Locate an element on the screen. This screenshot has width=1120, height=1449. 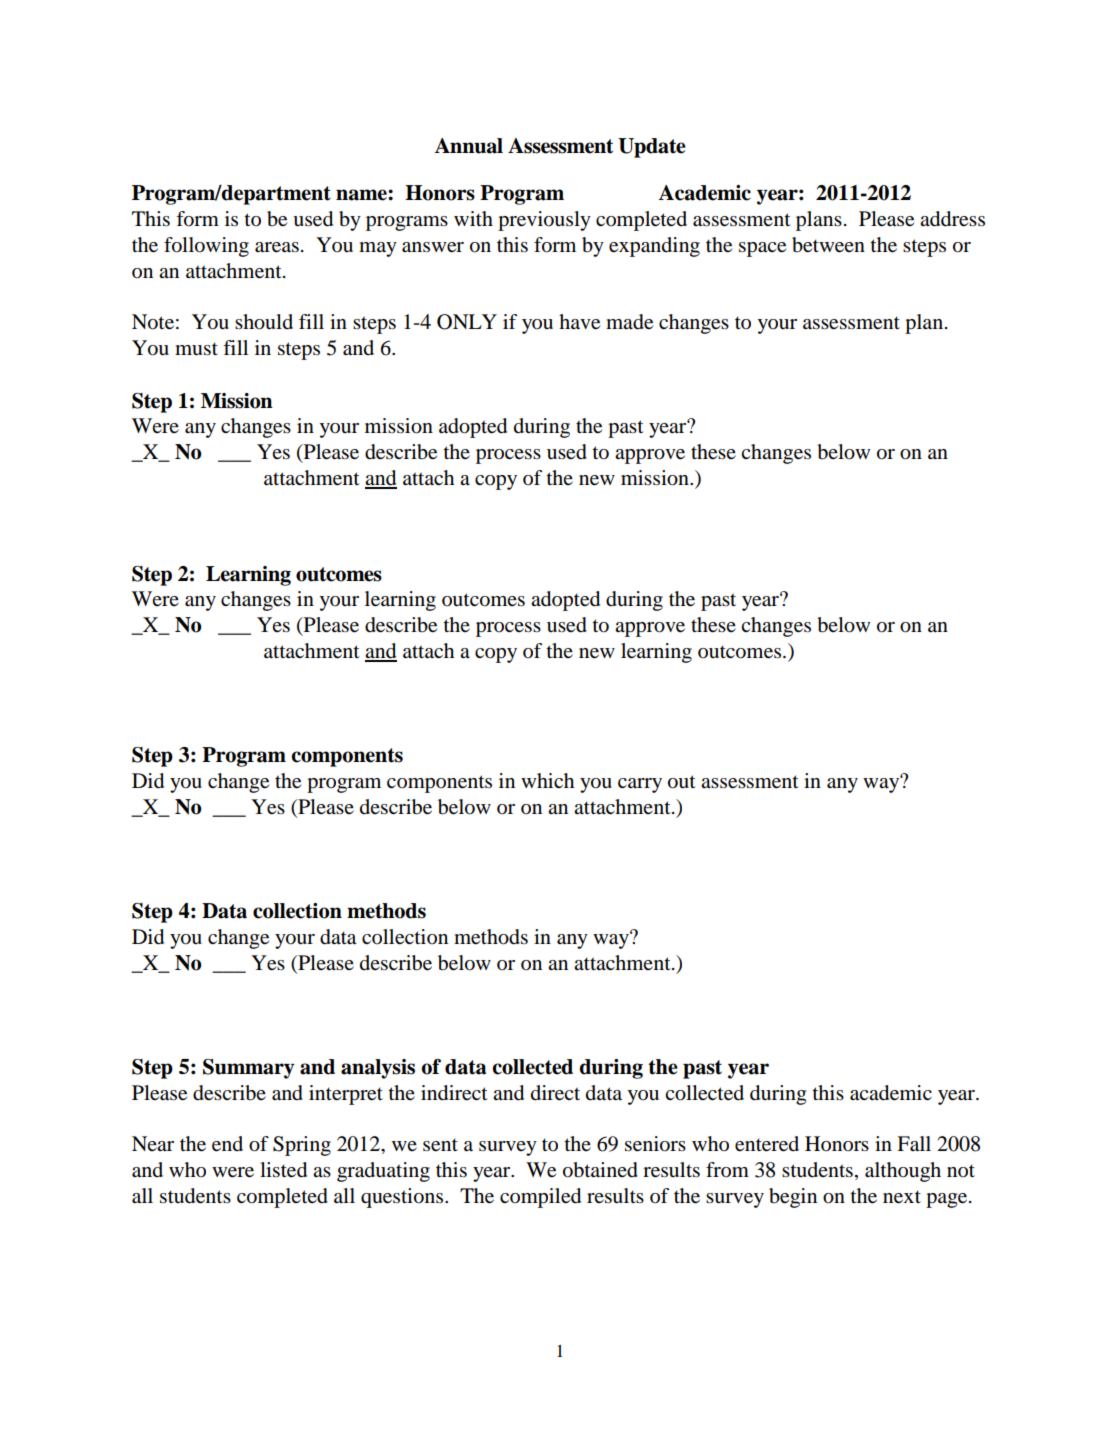
made is located at coordinates (629, 322).
